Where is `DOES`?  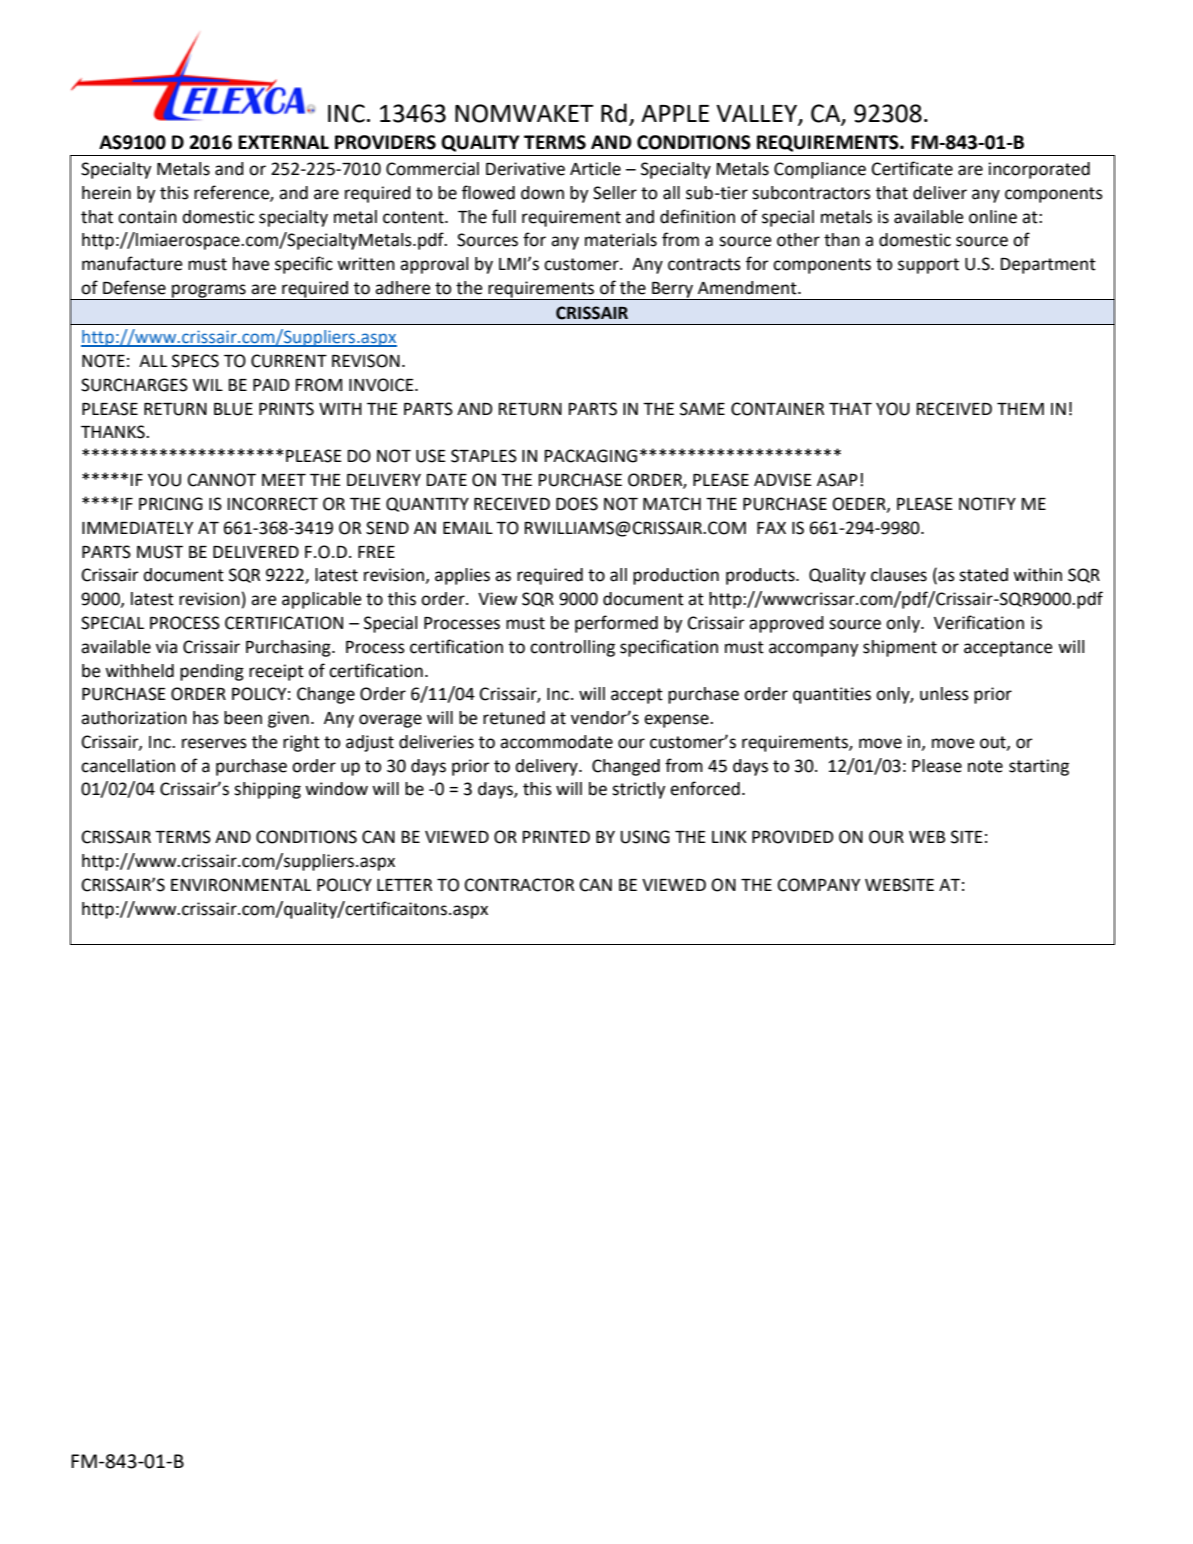 DOES is located at coordinates (577, 504).
